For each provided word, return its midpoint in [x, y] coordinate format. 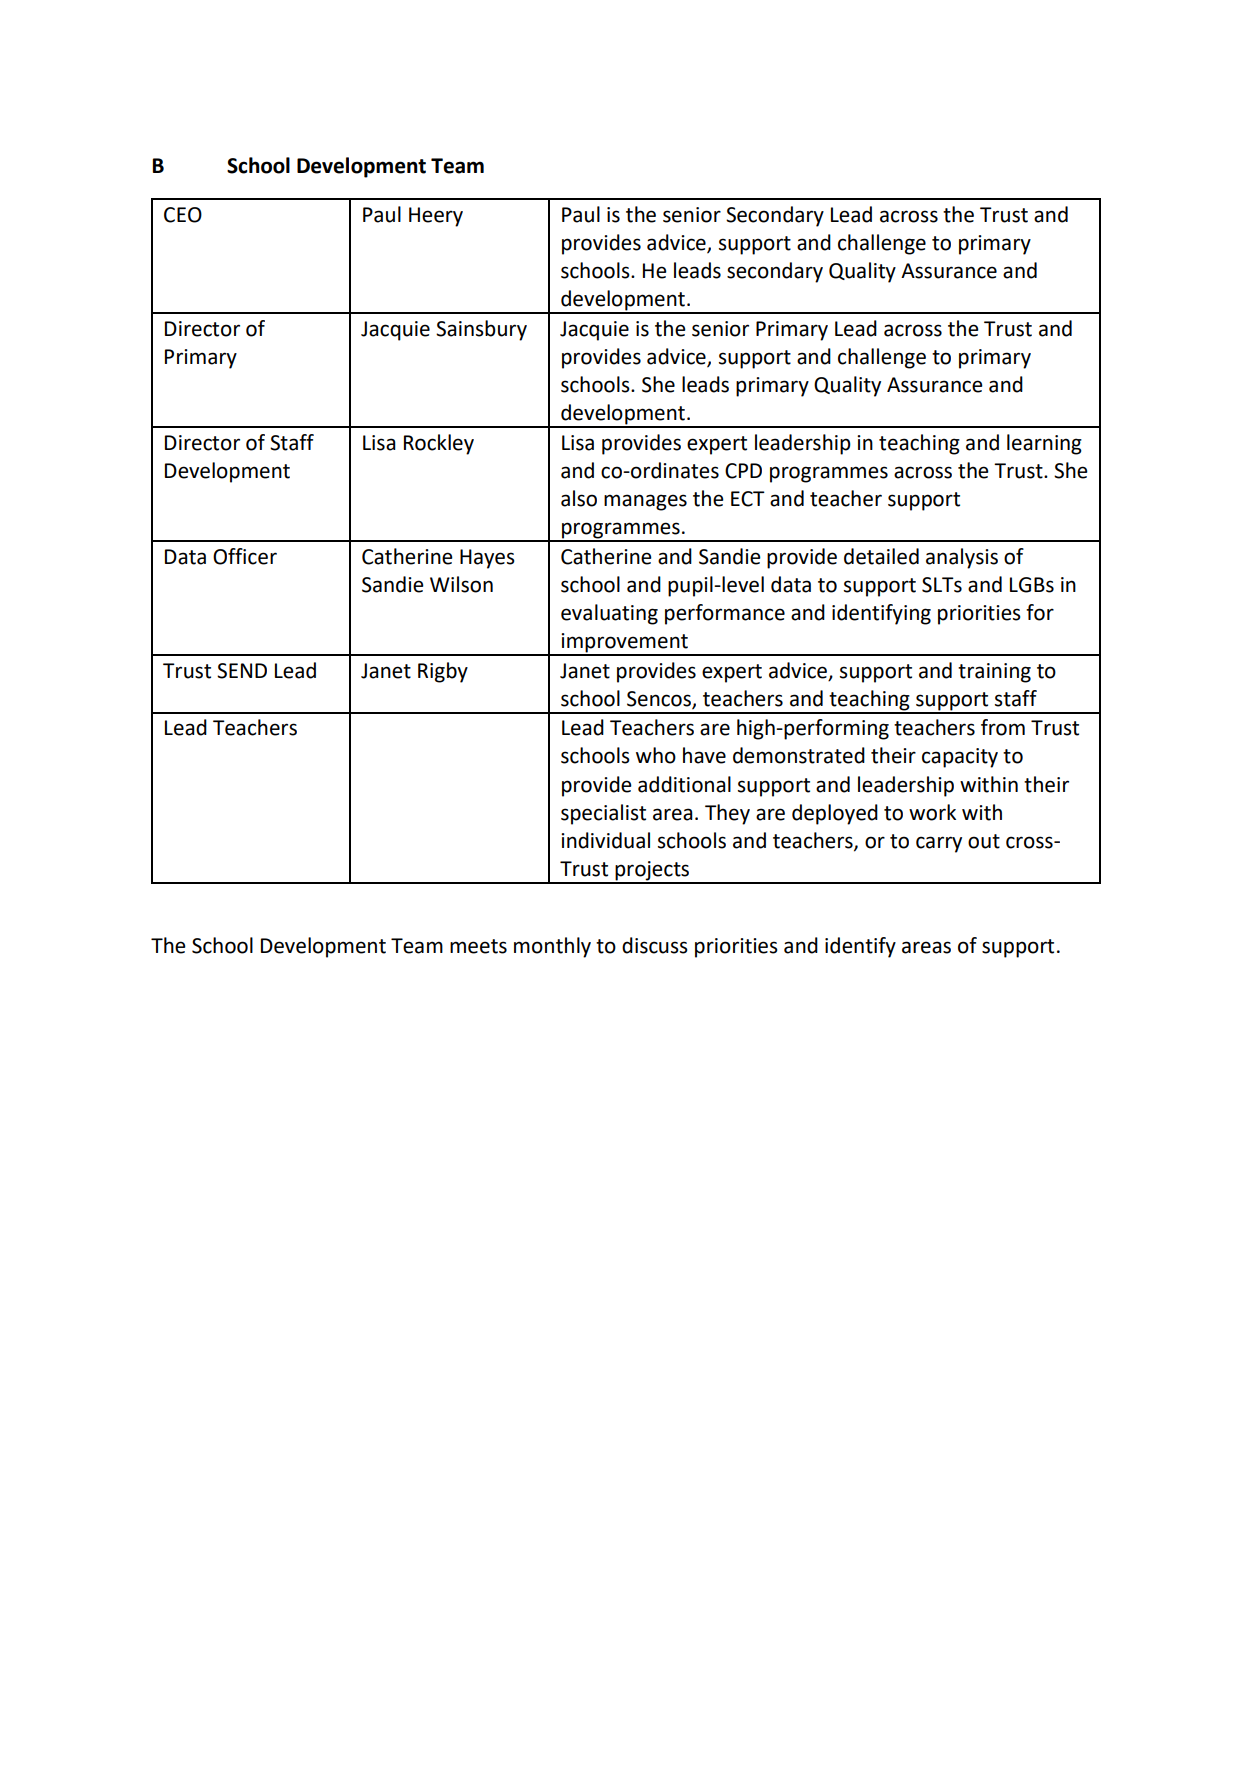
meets [478, 946]
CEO [183, 215]
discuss [655, 945]
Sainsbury [481, 330]
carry [939, 844]
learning [1044, 444]
